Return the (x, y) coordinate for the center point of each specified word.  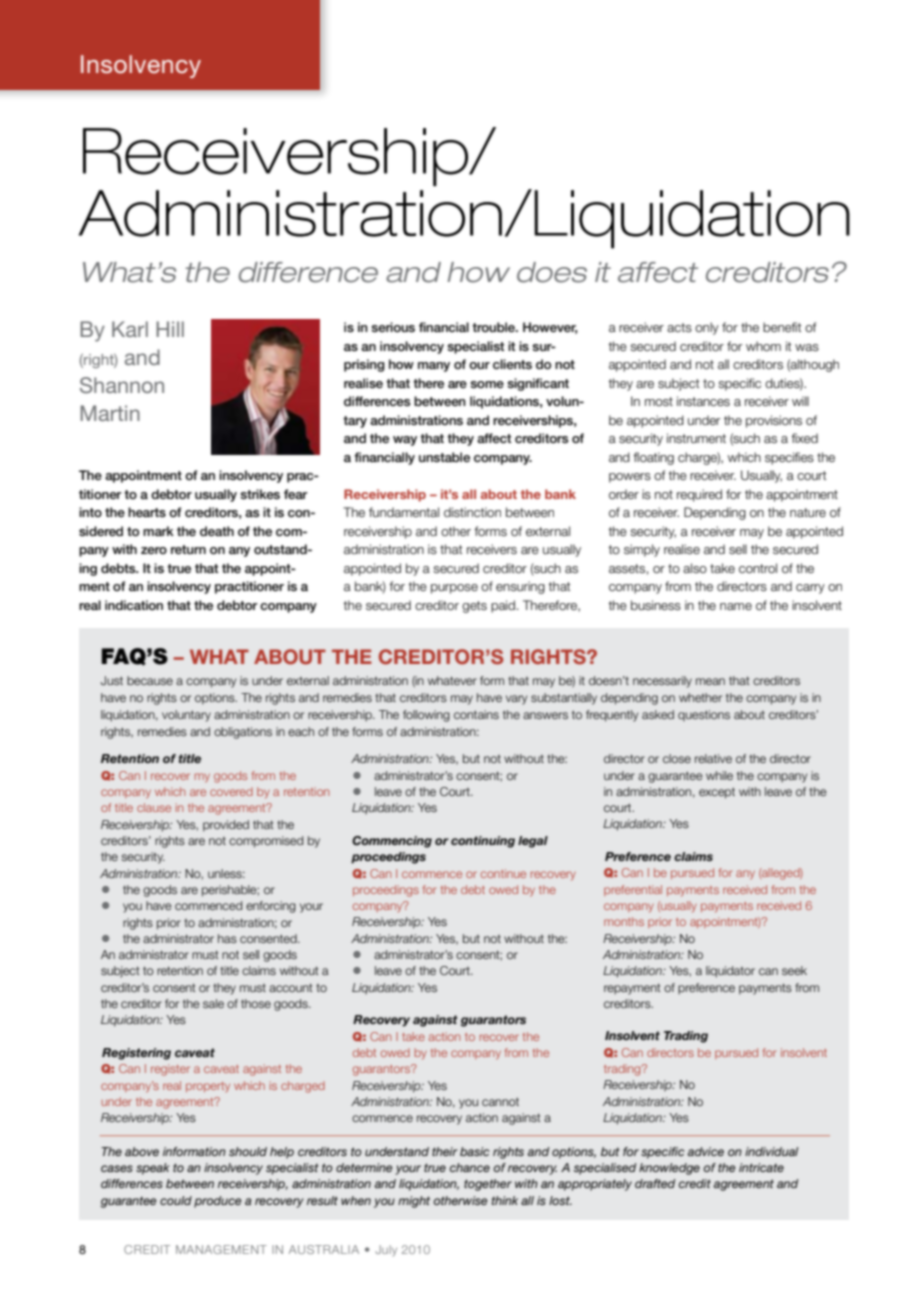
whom (763, 346)
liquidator (730, 972)
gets (474, 607)
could (176, 1200)
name (736, 606)
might (414, 1202)
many (434, 367)
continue (503, 873)
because (150, 680)
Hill (170, 329)
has (227, 938)
